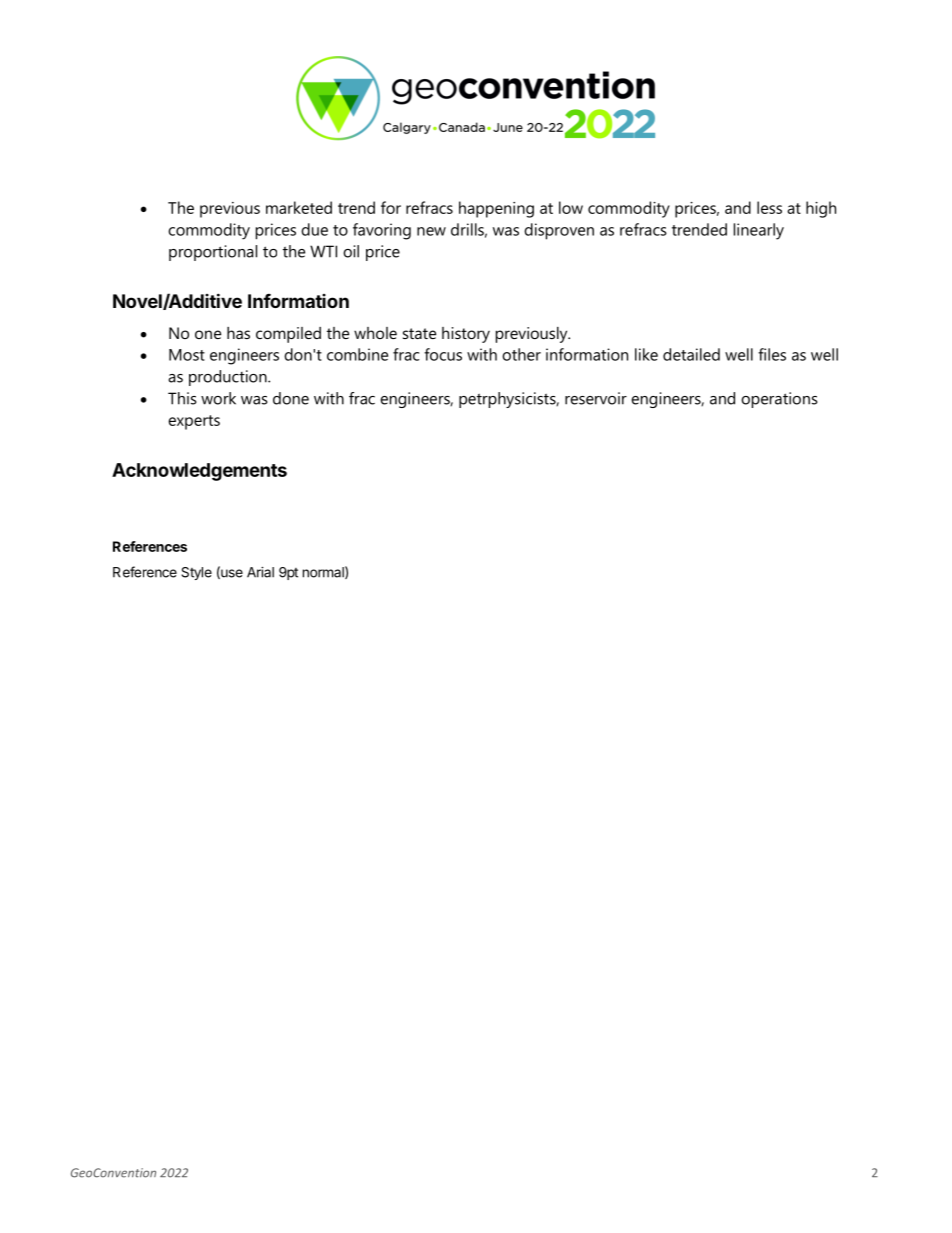 This page has height=1233, width=952. I want to click on Acknowledgements, so click(199, 472).
